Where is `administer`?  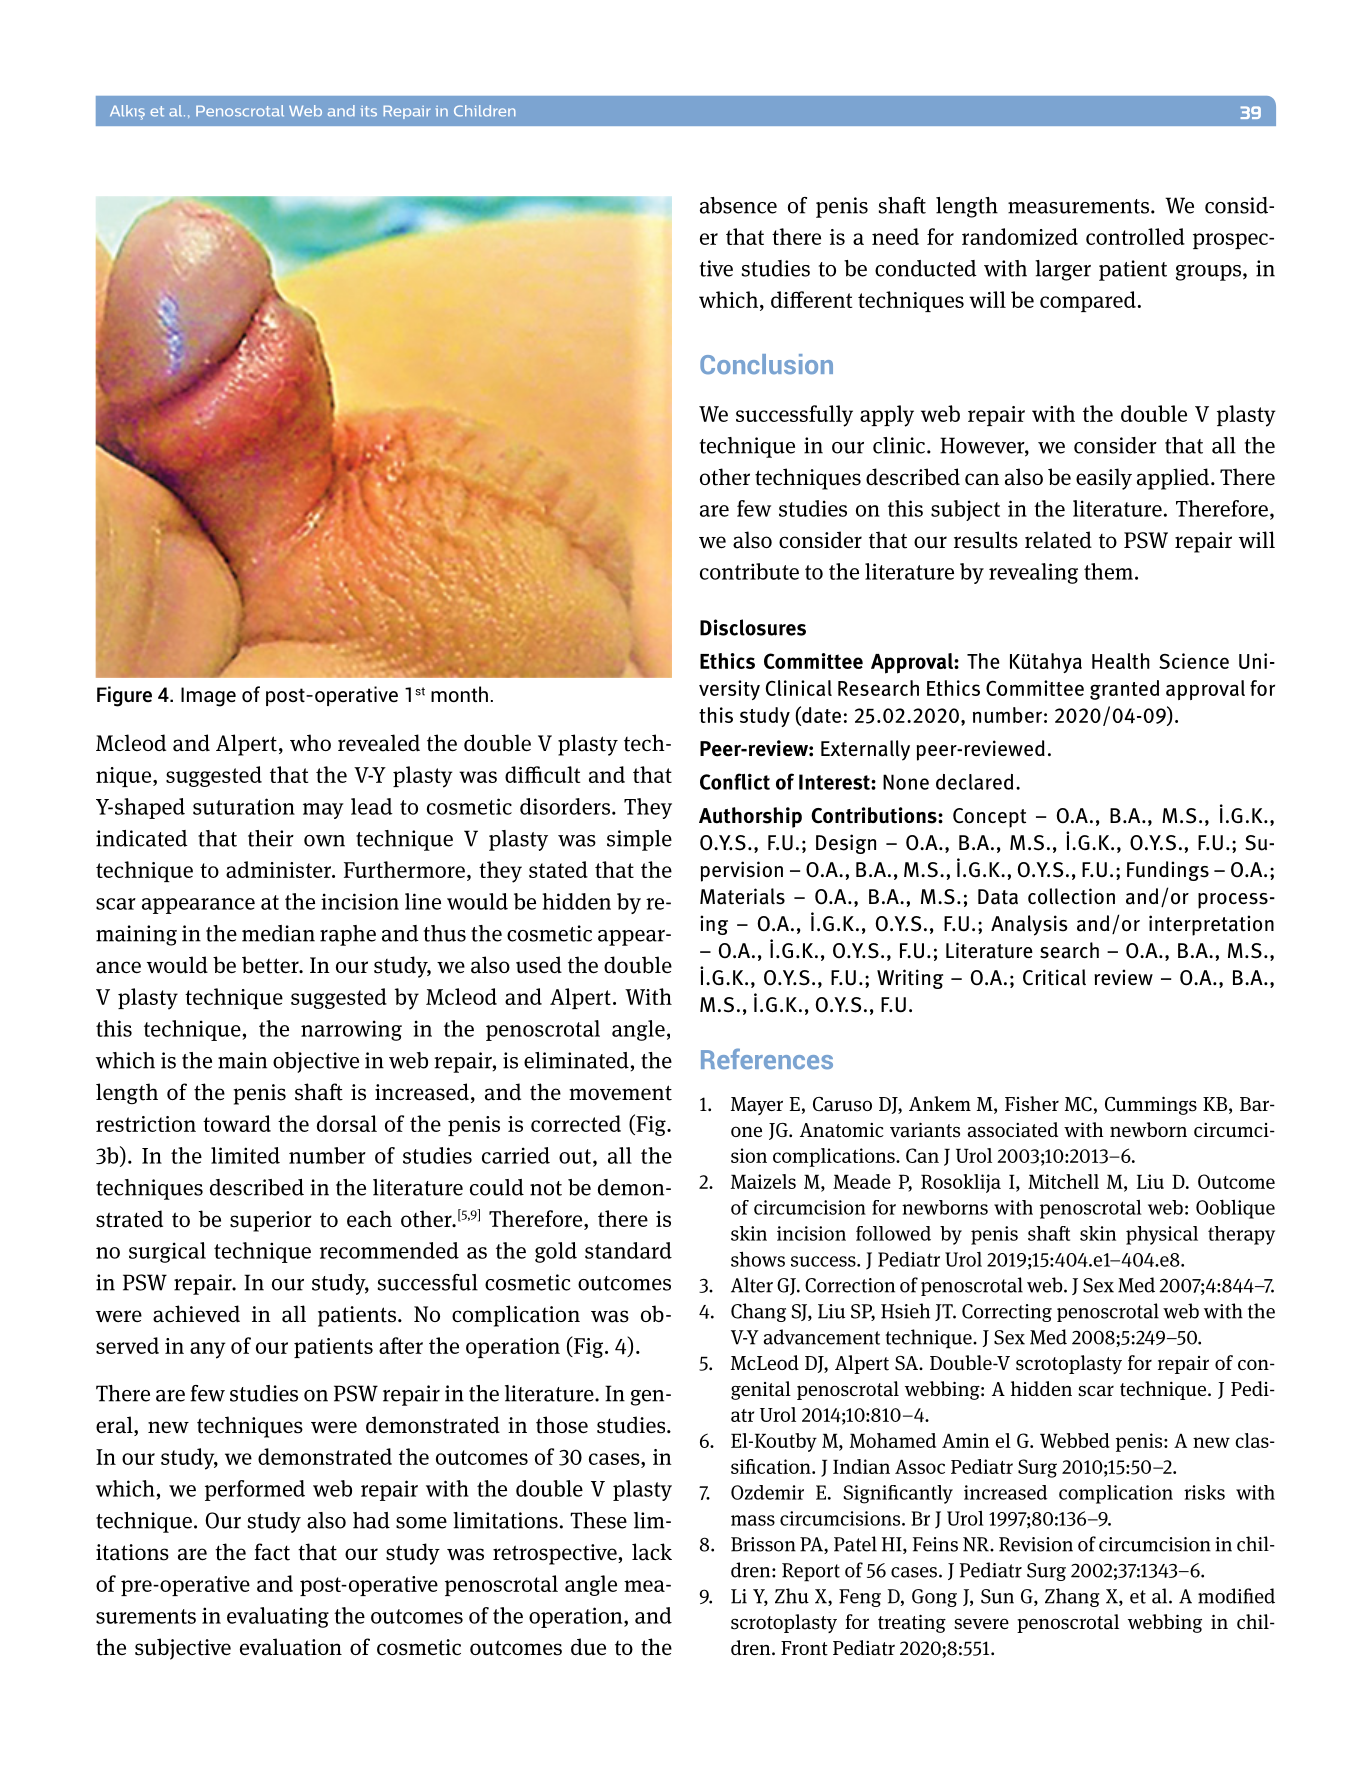
administer is located at coordinates (280, 869).
